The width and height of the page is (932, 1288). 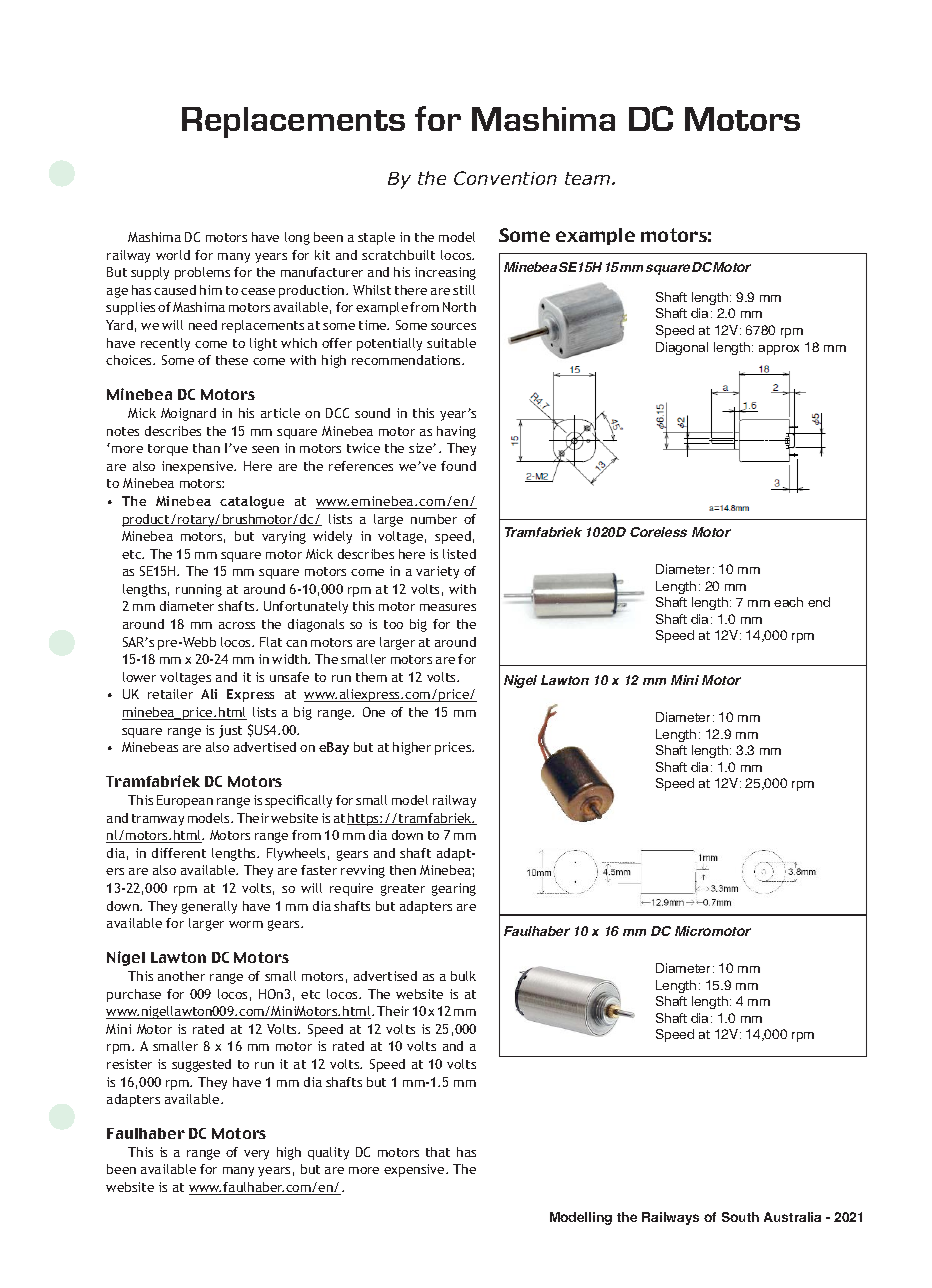 What do you see at coordinates (454, 889) in the page?
I see `gearing` at bounding box center [454, 889].
